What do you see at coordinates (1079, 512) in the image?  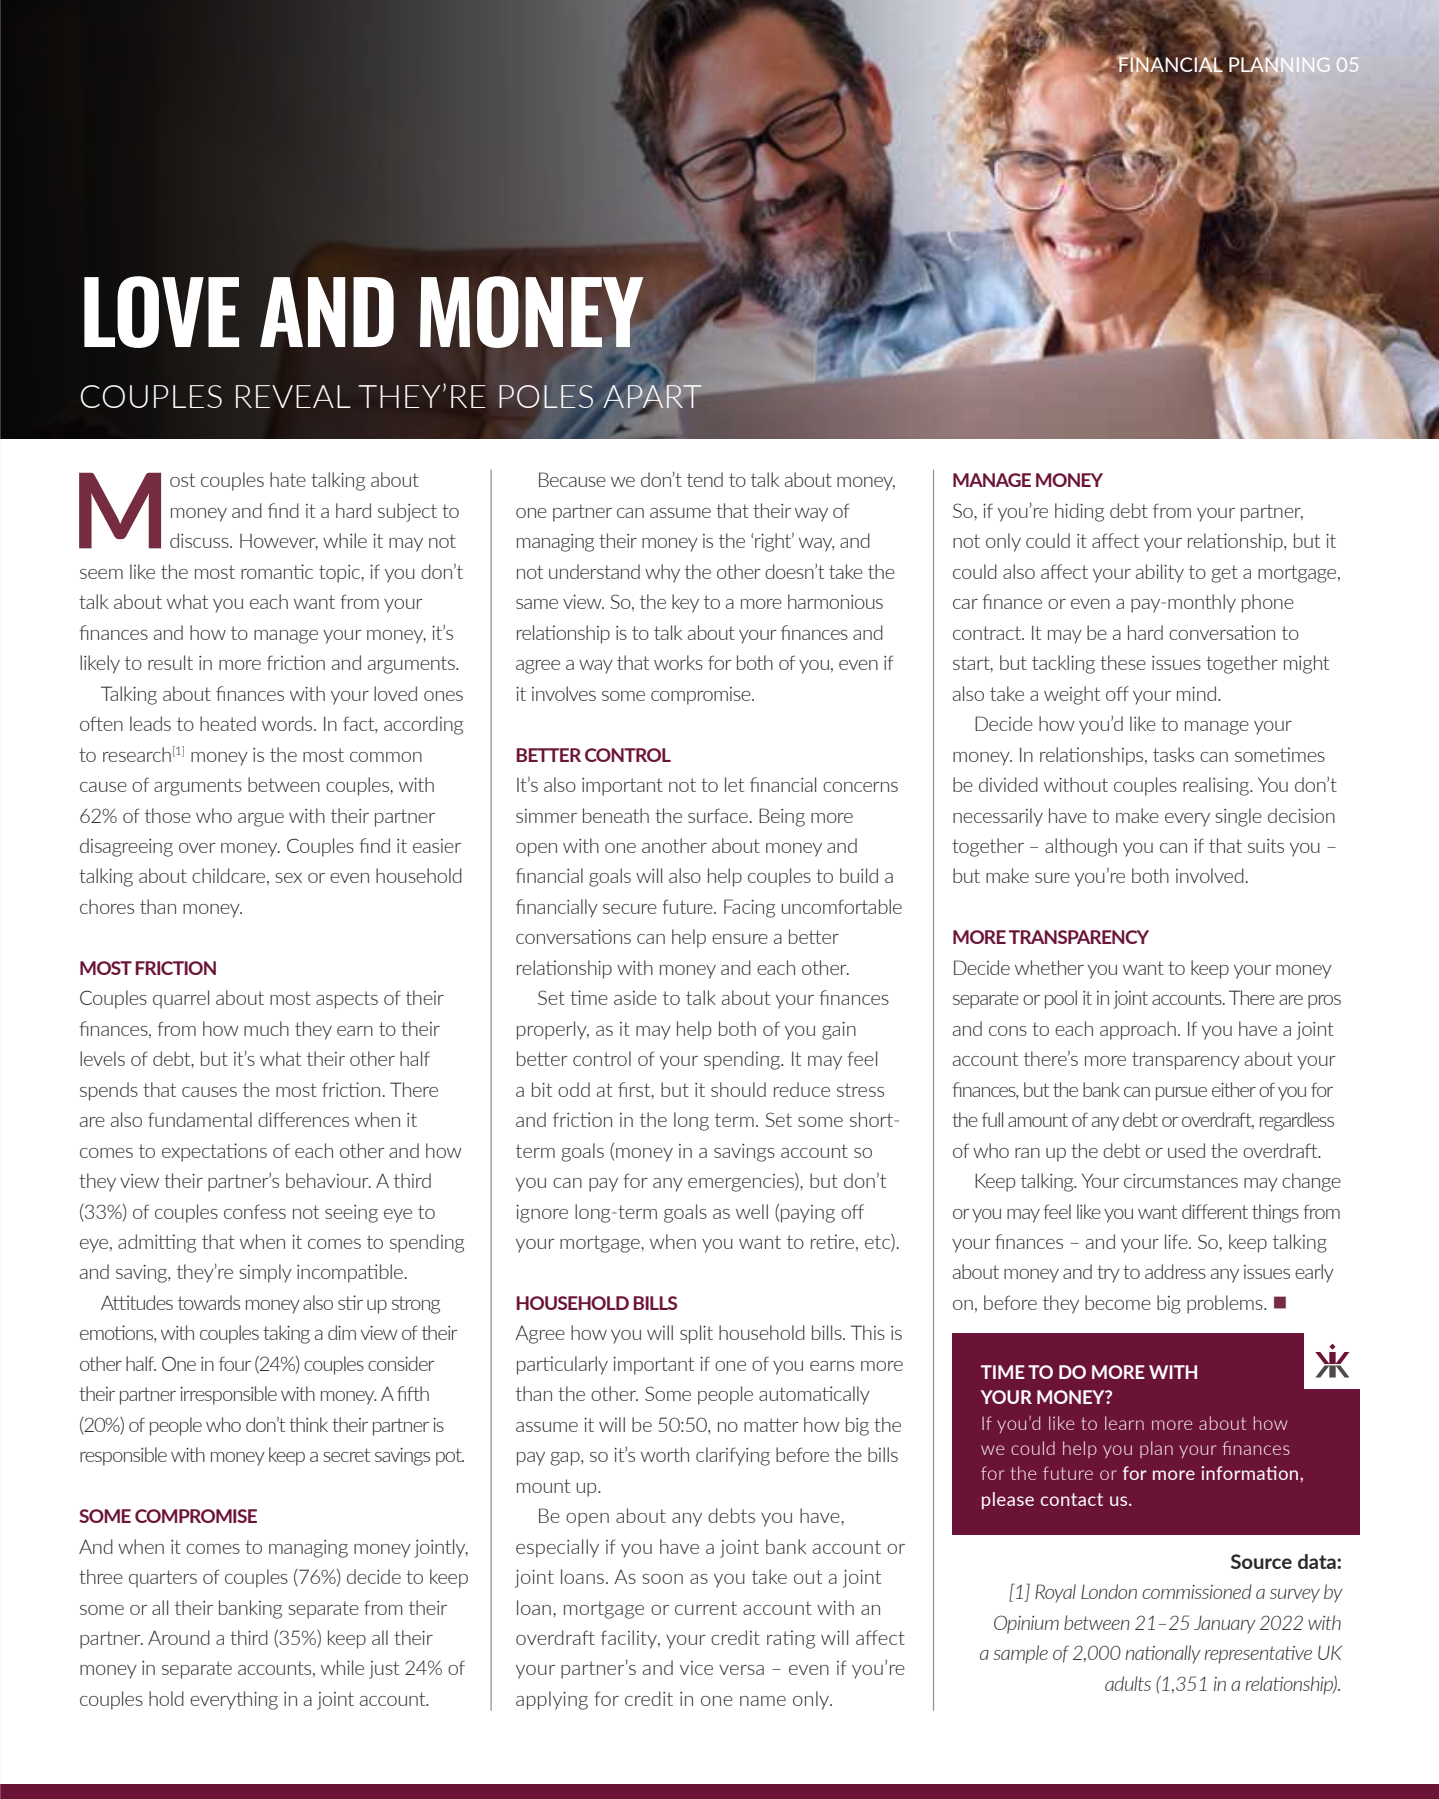 I see `hiding` at bounding box center [1079, 512].
